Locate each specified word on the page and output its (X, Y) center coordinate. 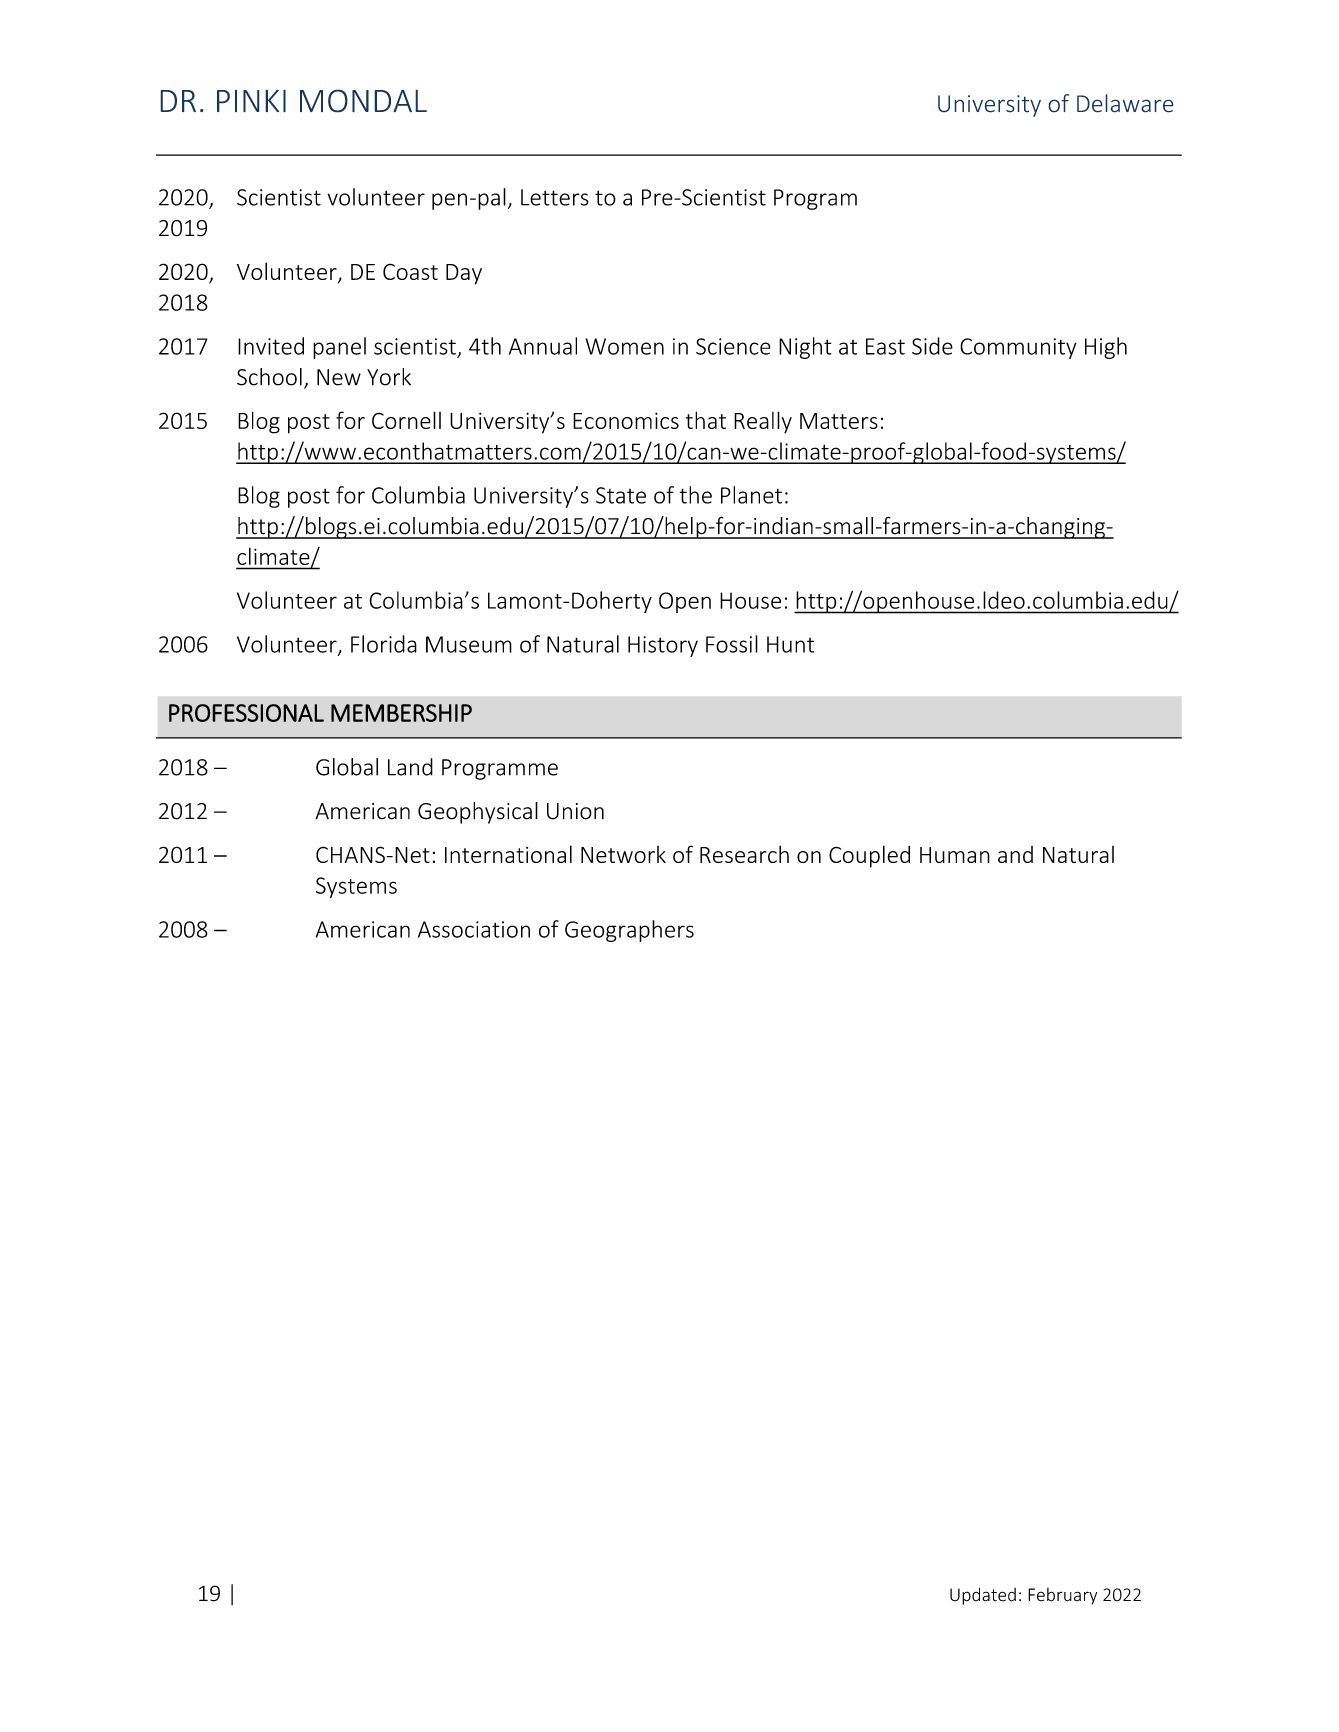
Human (955, 855)
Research (744, 854)
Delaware (1125, 103)
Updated (983, 1596)
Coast (410, 271)
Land (410, 767)
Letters (555, 197)
